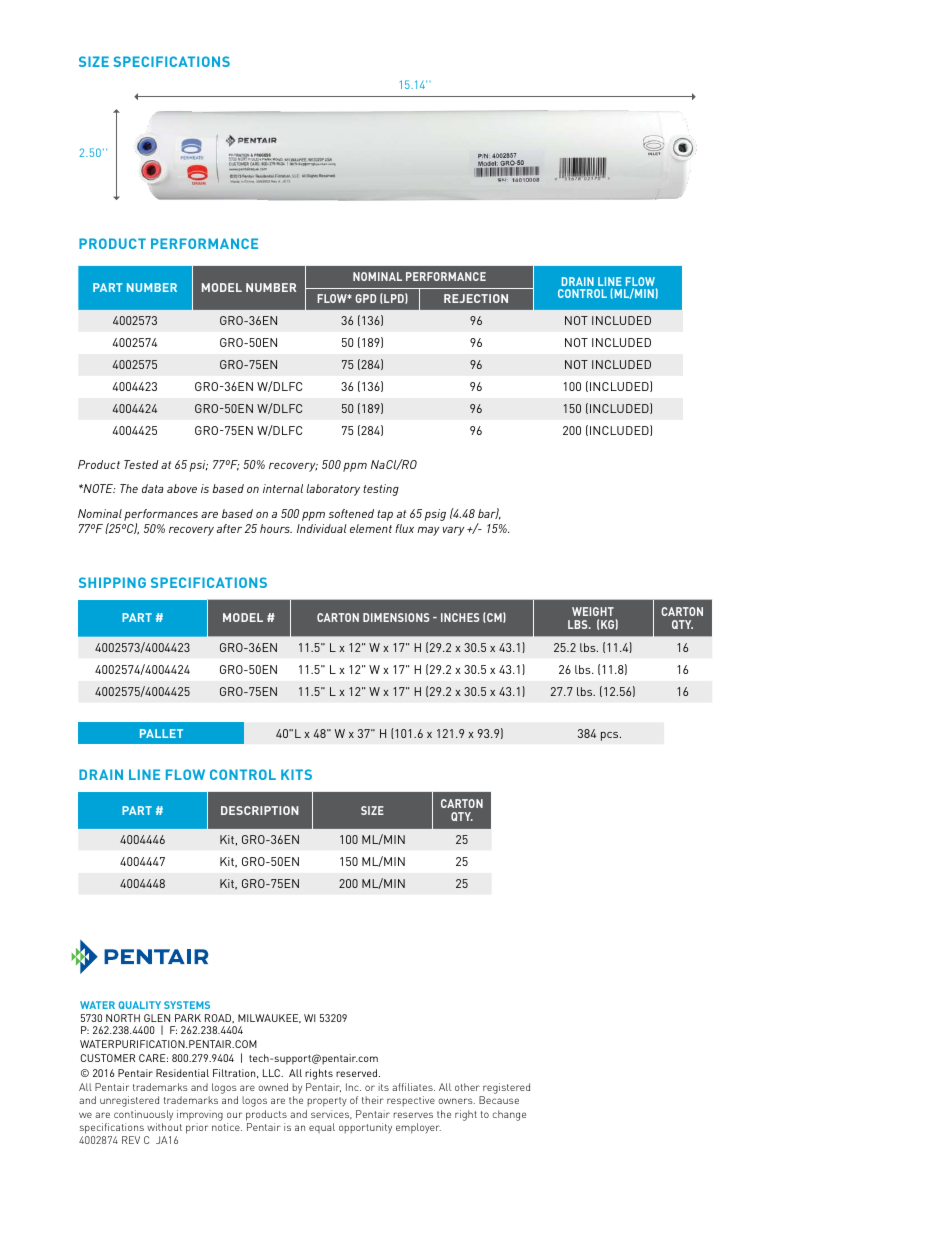  What do you see at coordinates (460, 617) in the document?
I see `INCHES` at bounding box center [460, 617].
